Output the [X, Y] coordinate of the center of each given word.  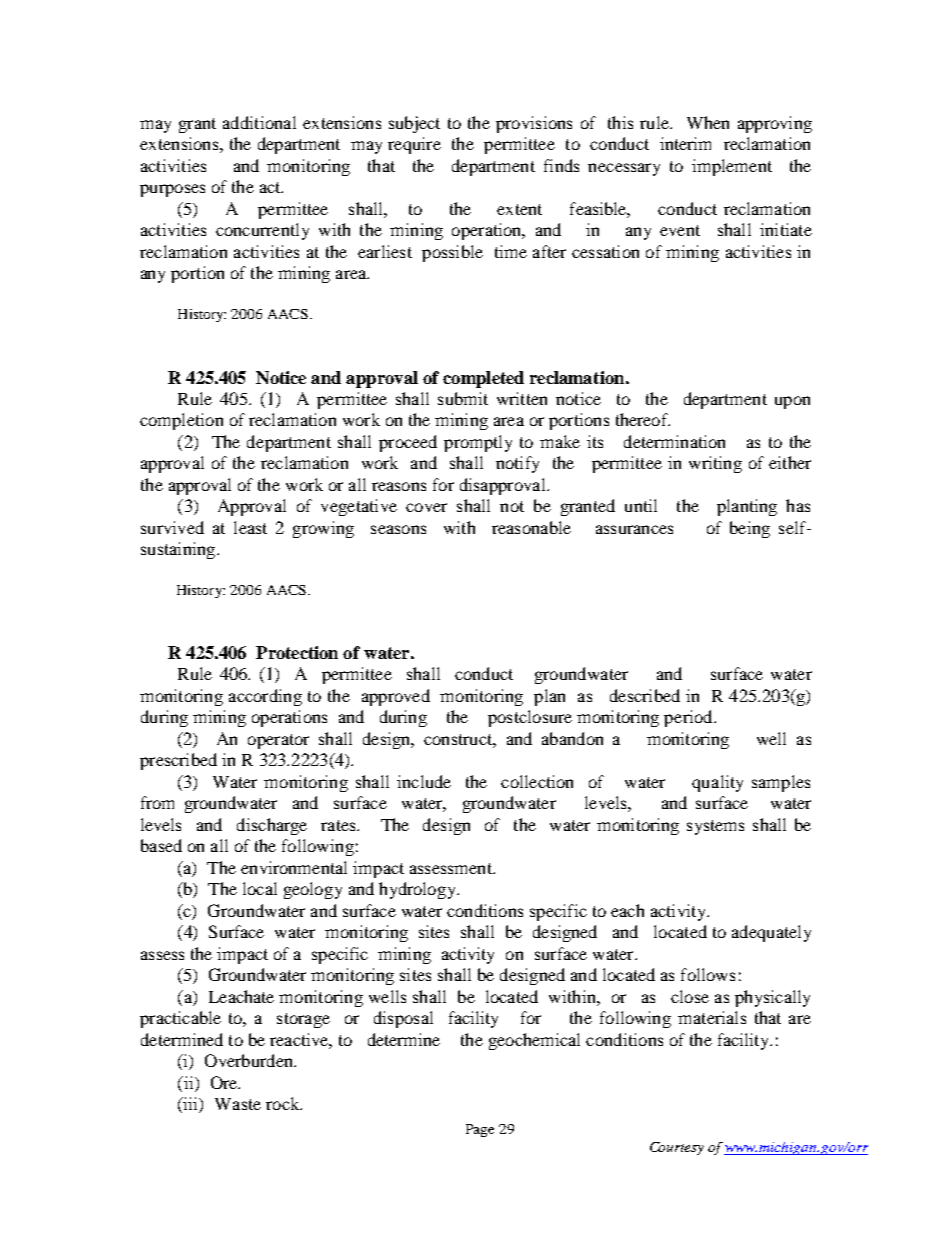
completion [181, 421]
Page [480, 1130]
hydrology [418, 890]
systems [715, 827]
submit [463, 398]
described [645, 695]
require [414, 145]
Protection [297, 652]
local [260, 888]
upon [792, 402]
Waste [238, 1104]
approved [396, 697]
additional [259, 122]
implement [732, 167]
